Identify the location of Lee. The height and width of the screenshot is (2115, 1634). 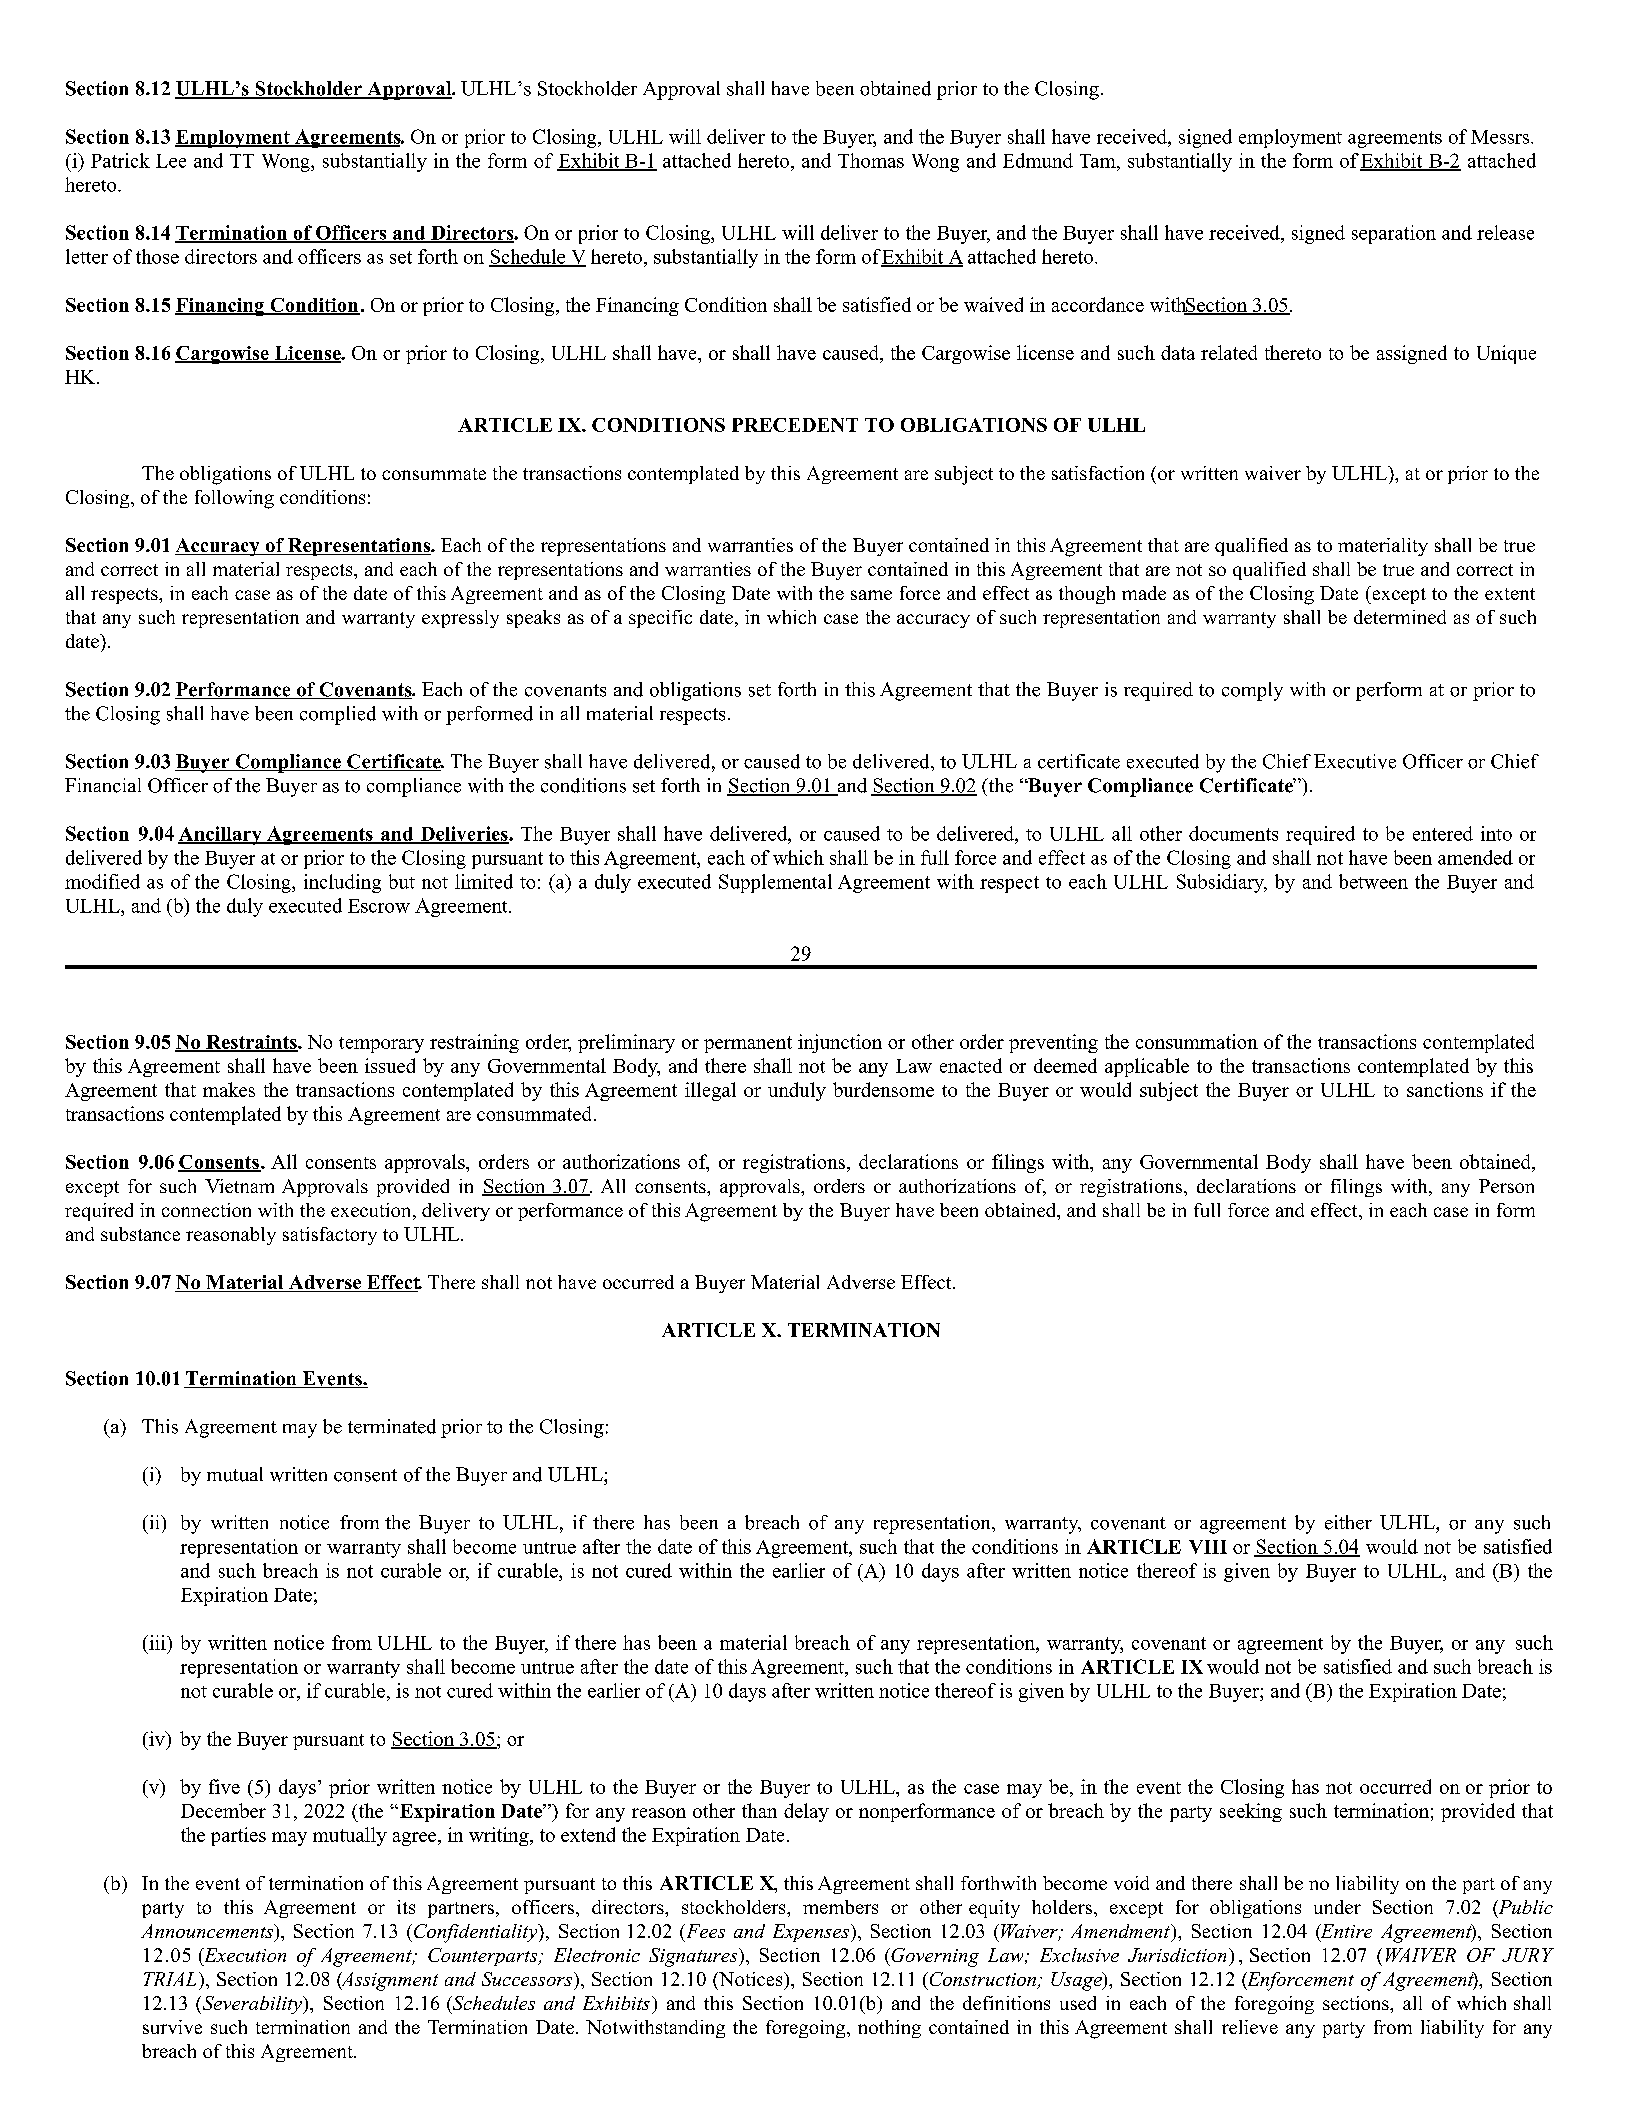
(171, 161).
